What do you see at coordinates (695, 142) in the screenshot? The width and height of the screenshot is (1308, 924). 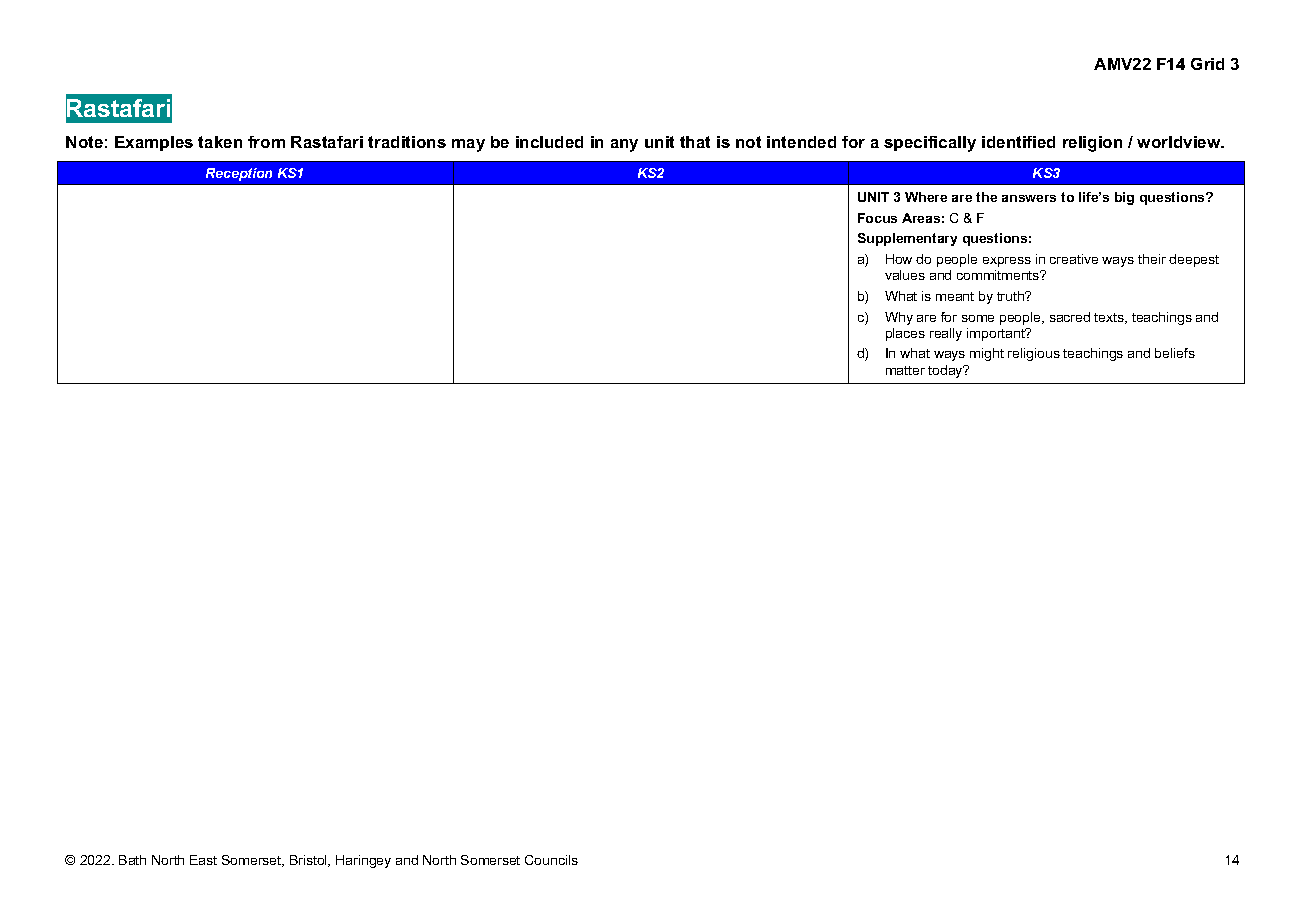 I see `that` at bounding box center [695, 142].
